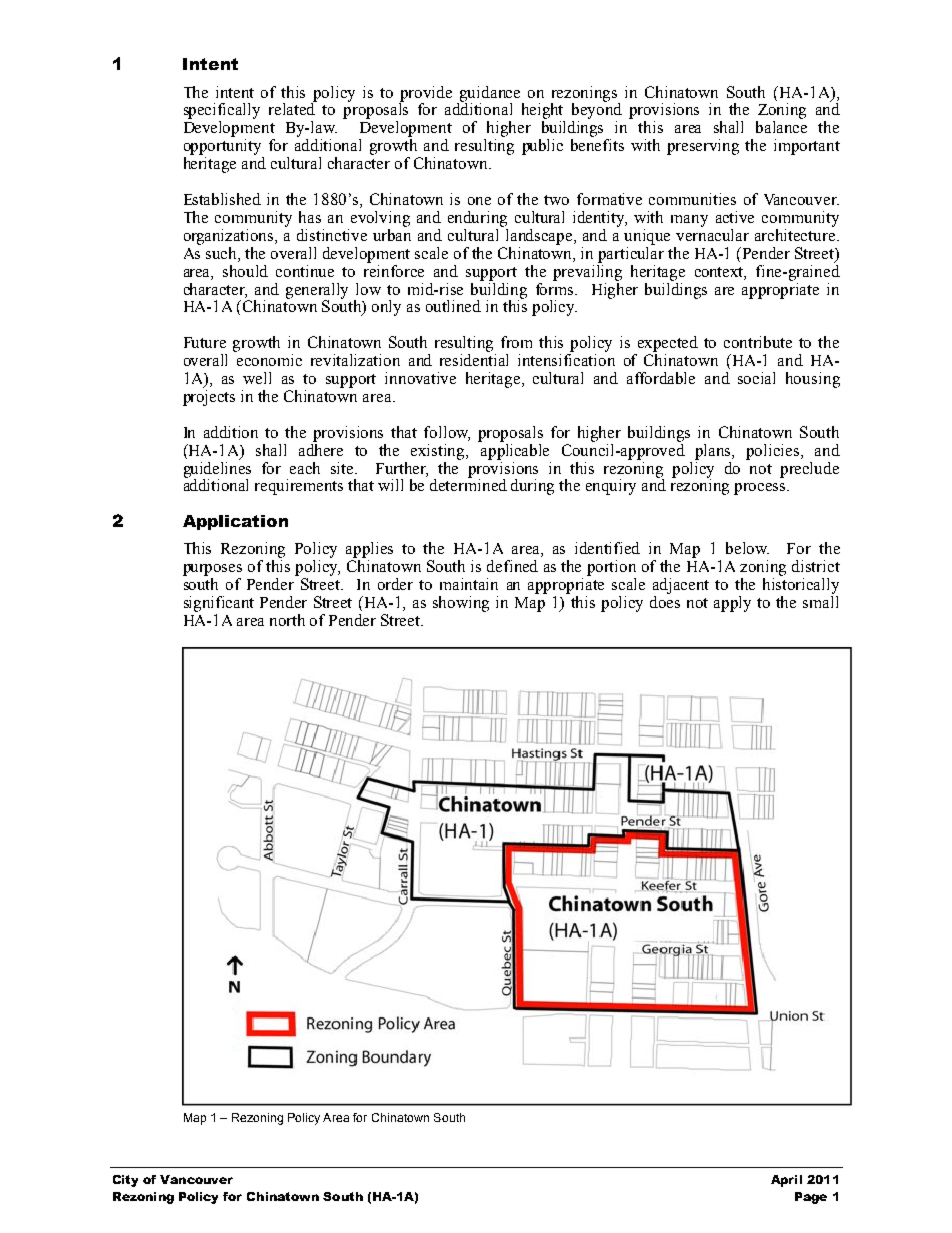 This screenshot has height=1233, width=952. Describe the element at coordinates (125, 1181) in the screenshot. I see `City` at that location.
